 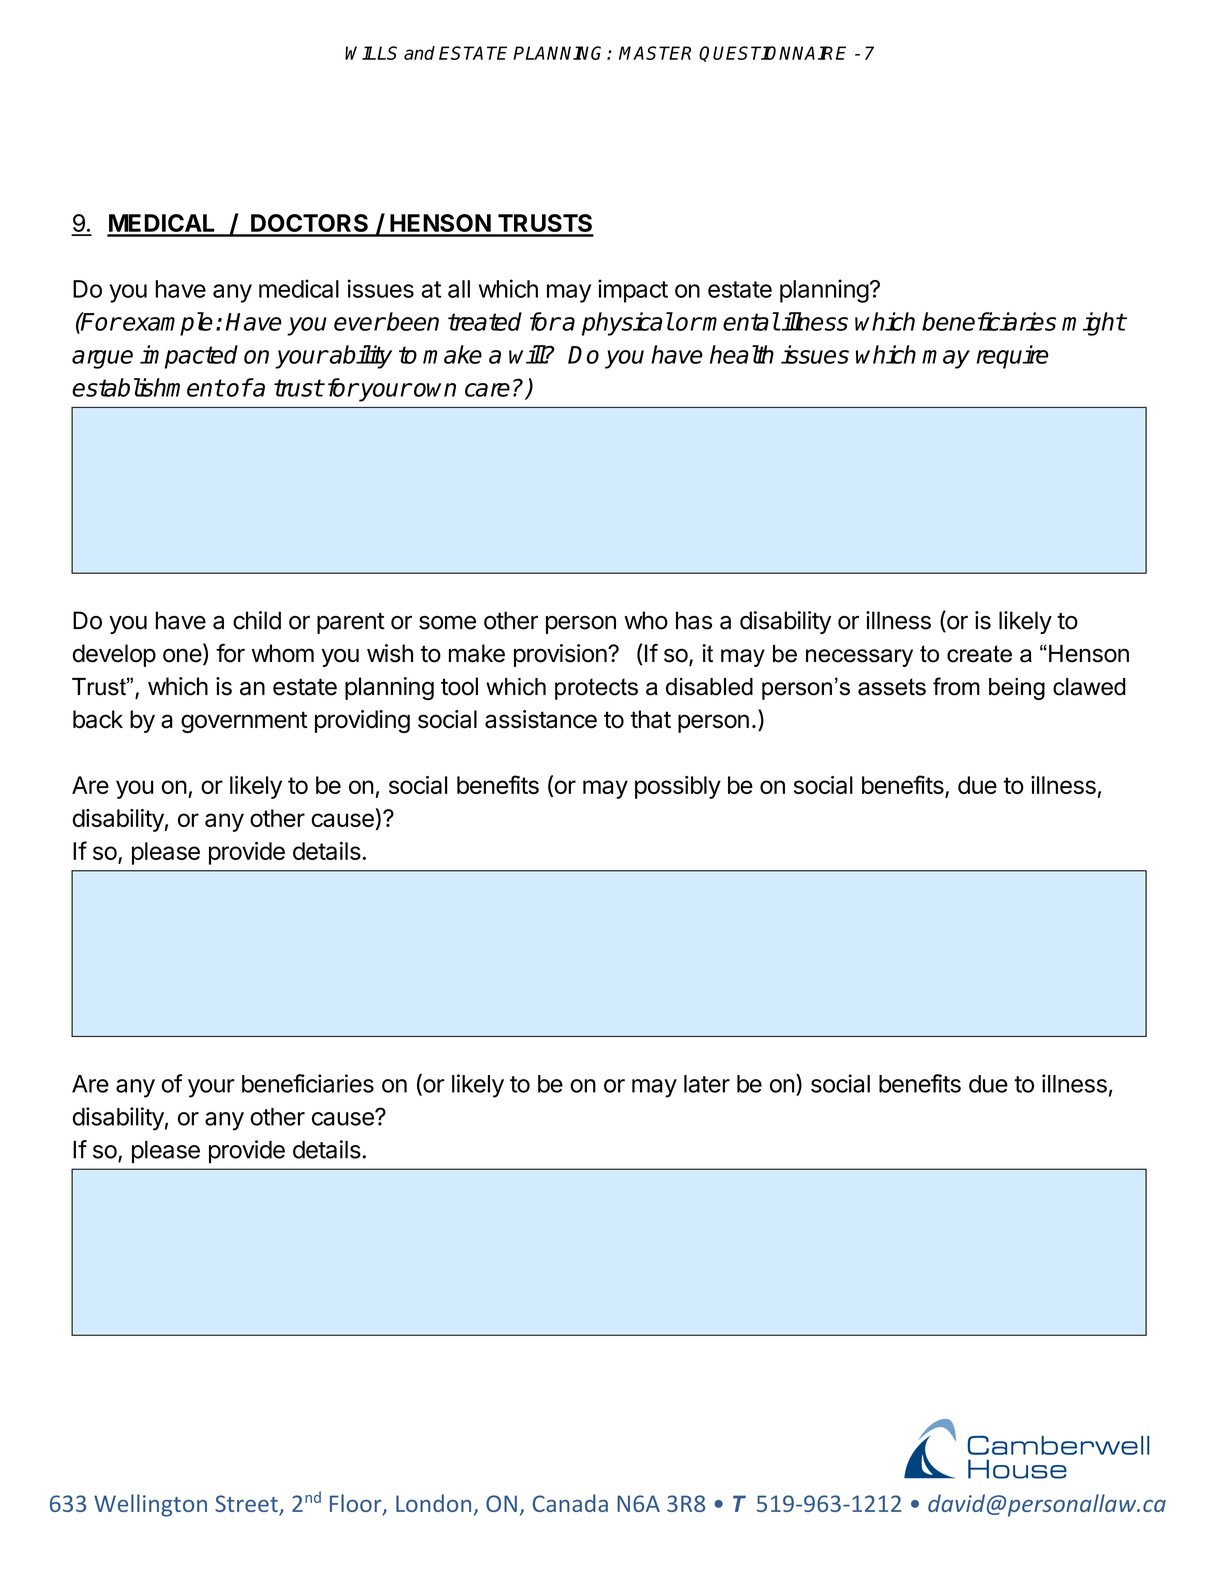 What do you see at coordinates (247, 1505) in the image?
I see `Street` at bounding box center [247, 1505].
